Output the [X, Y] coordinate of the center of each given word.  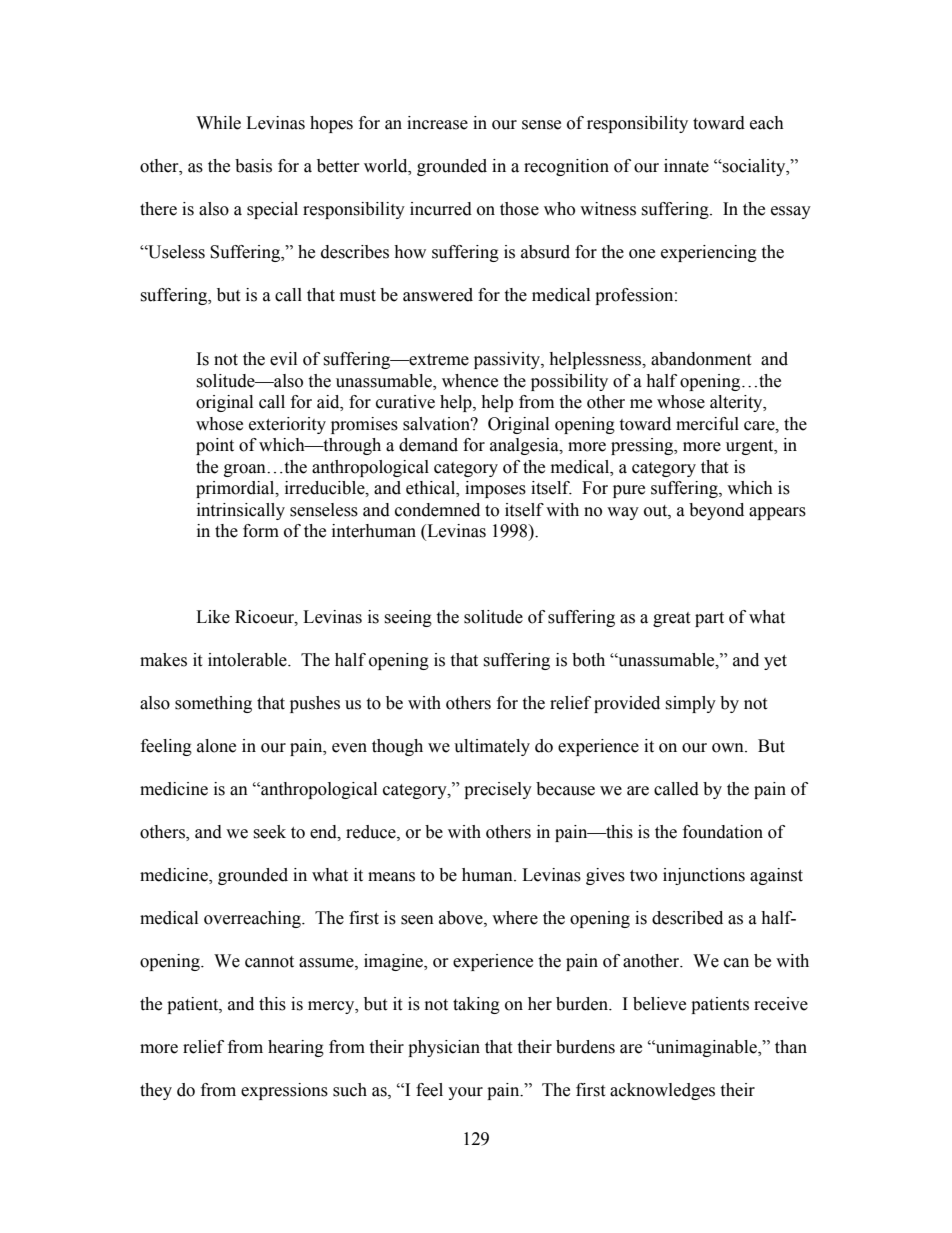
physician [444, 1048]
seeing [408, 618]
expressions [284, 1091]
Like [213, 617]
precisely [498, 790]
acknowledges [662, 1091]
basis [253, 166]
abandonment [701, 359]
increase [437, 123]
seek [269, 832]
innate [686, 166]
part [709, 619]
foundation [723, 832]
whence [470, 381]
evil [283, 359]
